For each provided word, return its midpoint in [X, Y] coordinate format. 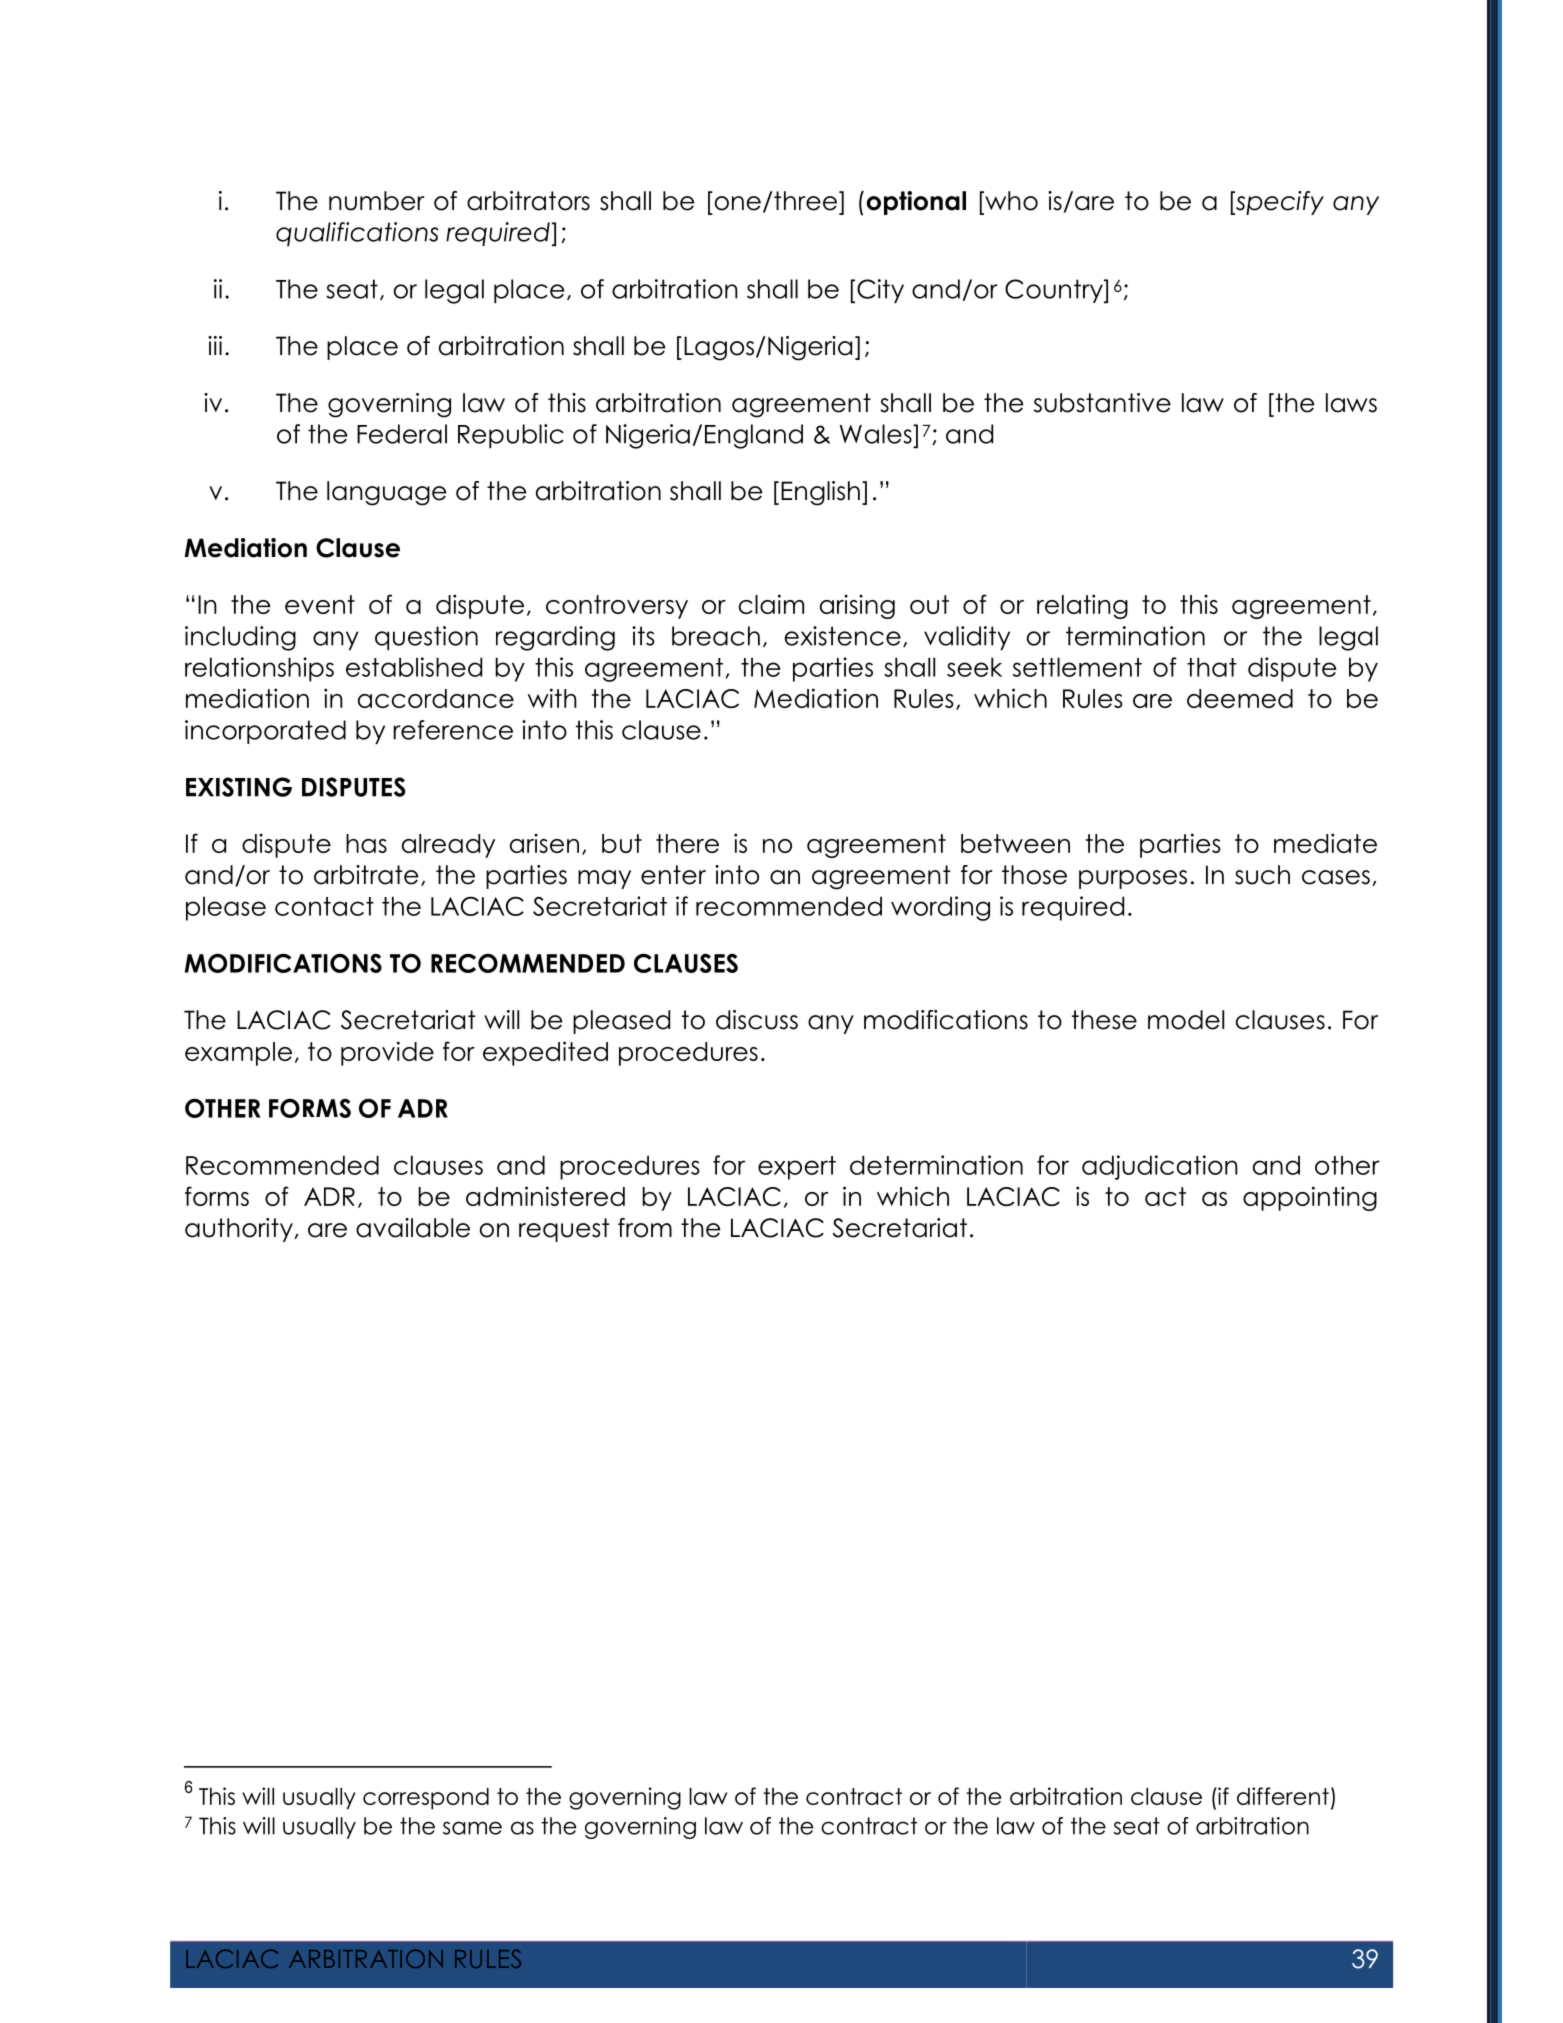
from [645, 1228]
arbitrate [366, 875]
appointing [1310, 1198]
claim [771, 604]
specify [1279, 203]
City [880, 291]
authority [240, 1230]
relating [1082, 606]
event [320, 604]
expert [797, 1168]
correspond [426, 1799]
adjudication [1160, 1167]
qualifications [357, 234]
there [687, 843]
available [413, 1228]
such [1262, 875]
